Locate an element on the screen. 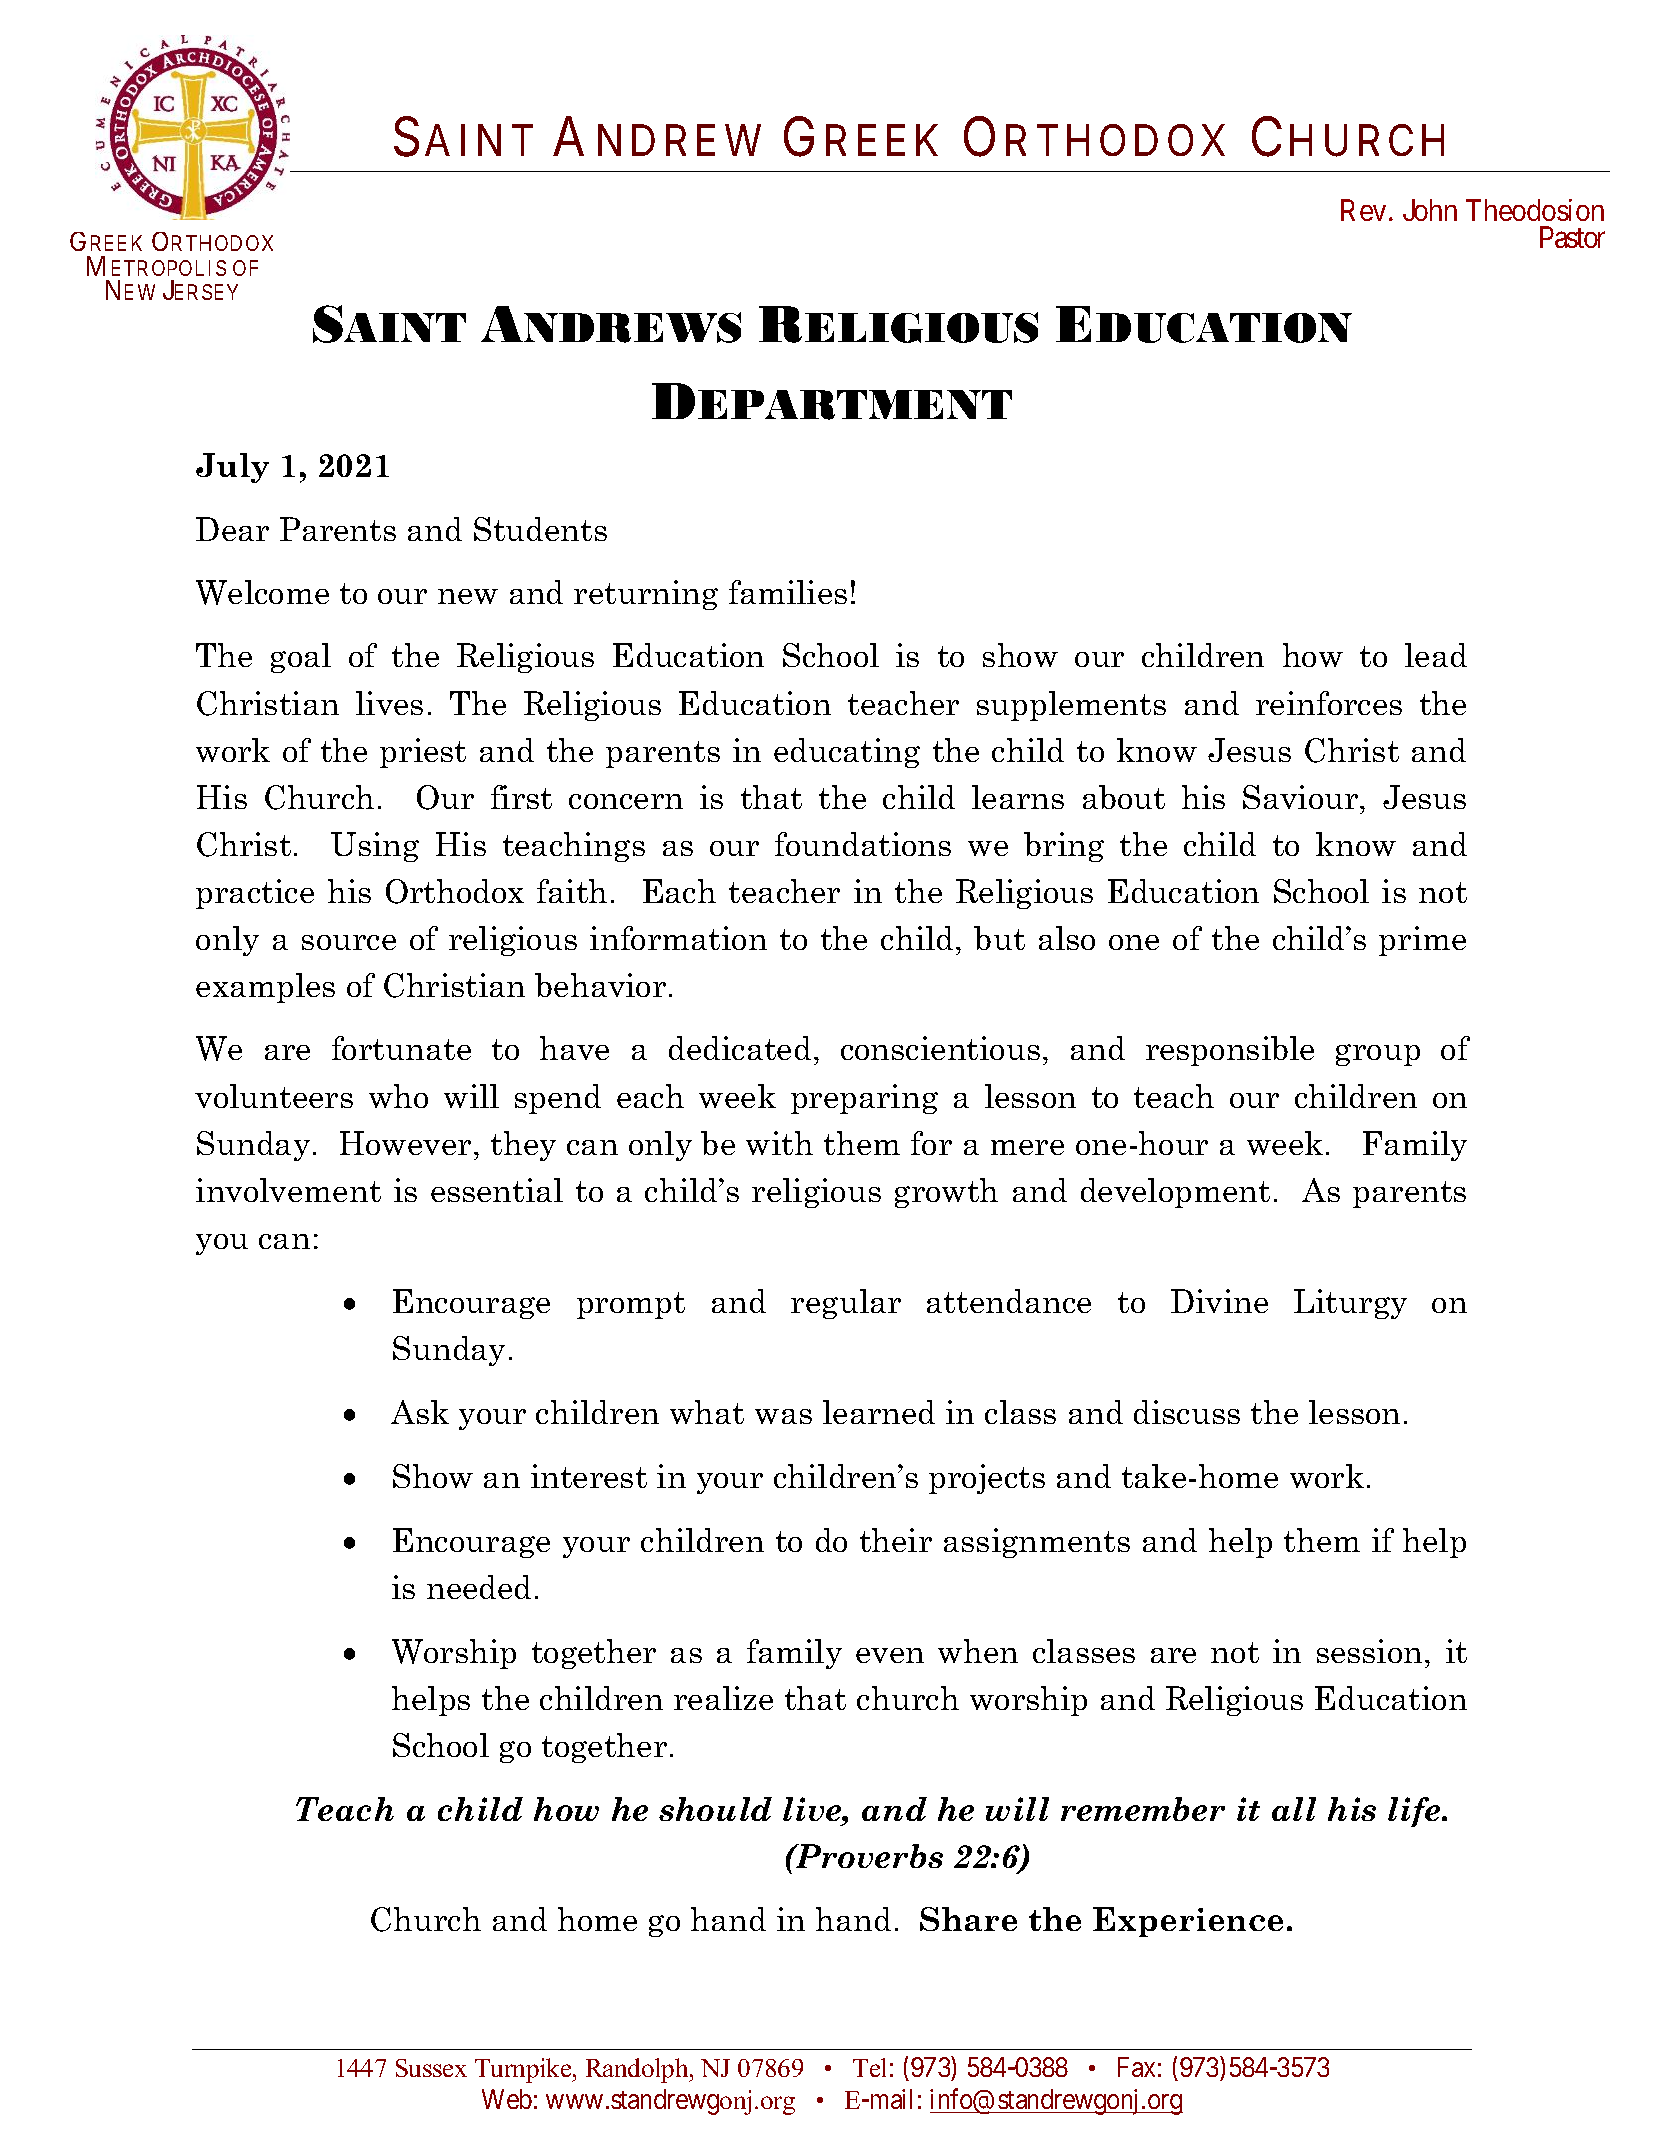  Rev is located at coordinates (1363, 210).
